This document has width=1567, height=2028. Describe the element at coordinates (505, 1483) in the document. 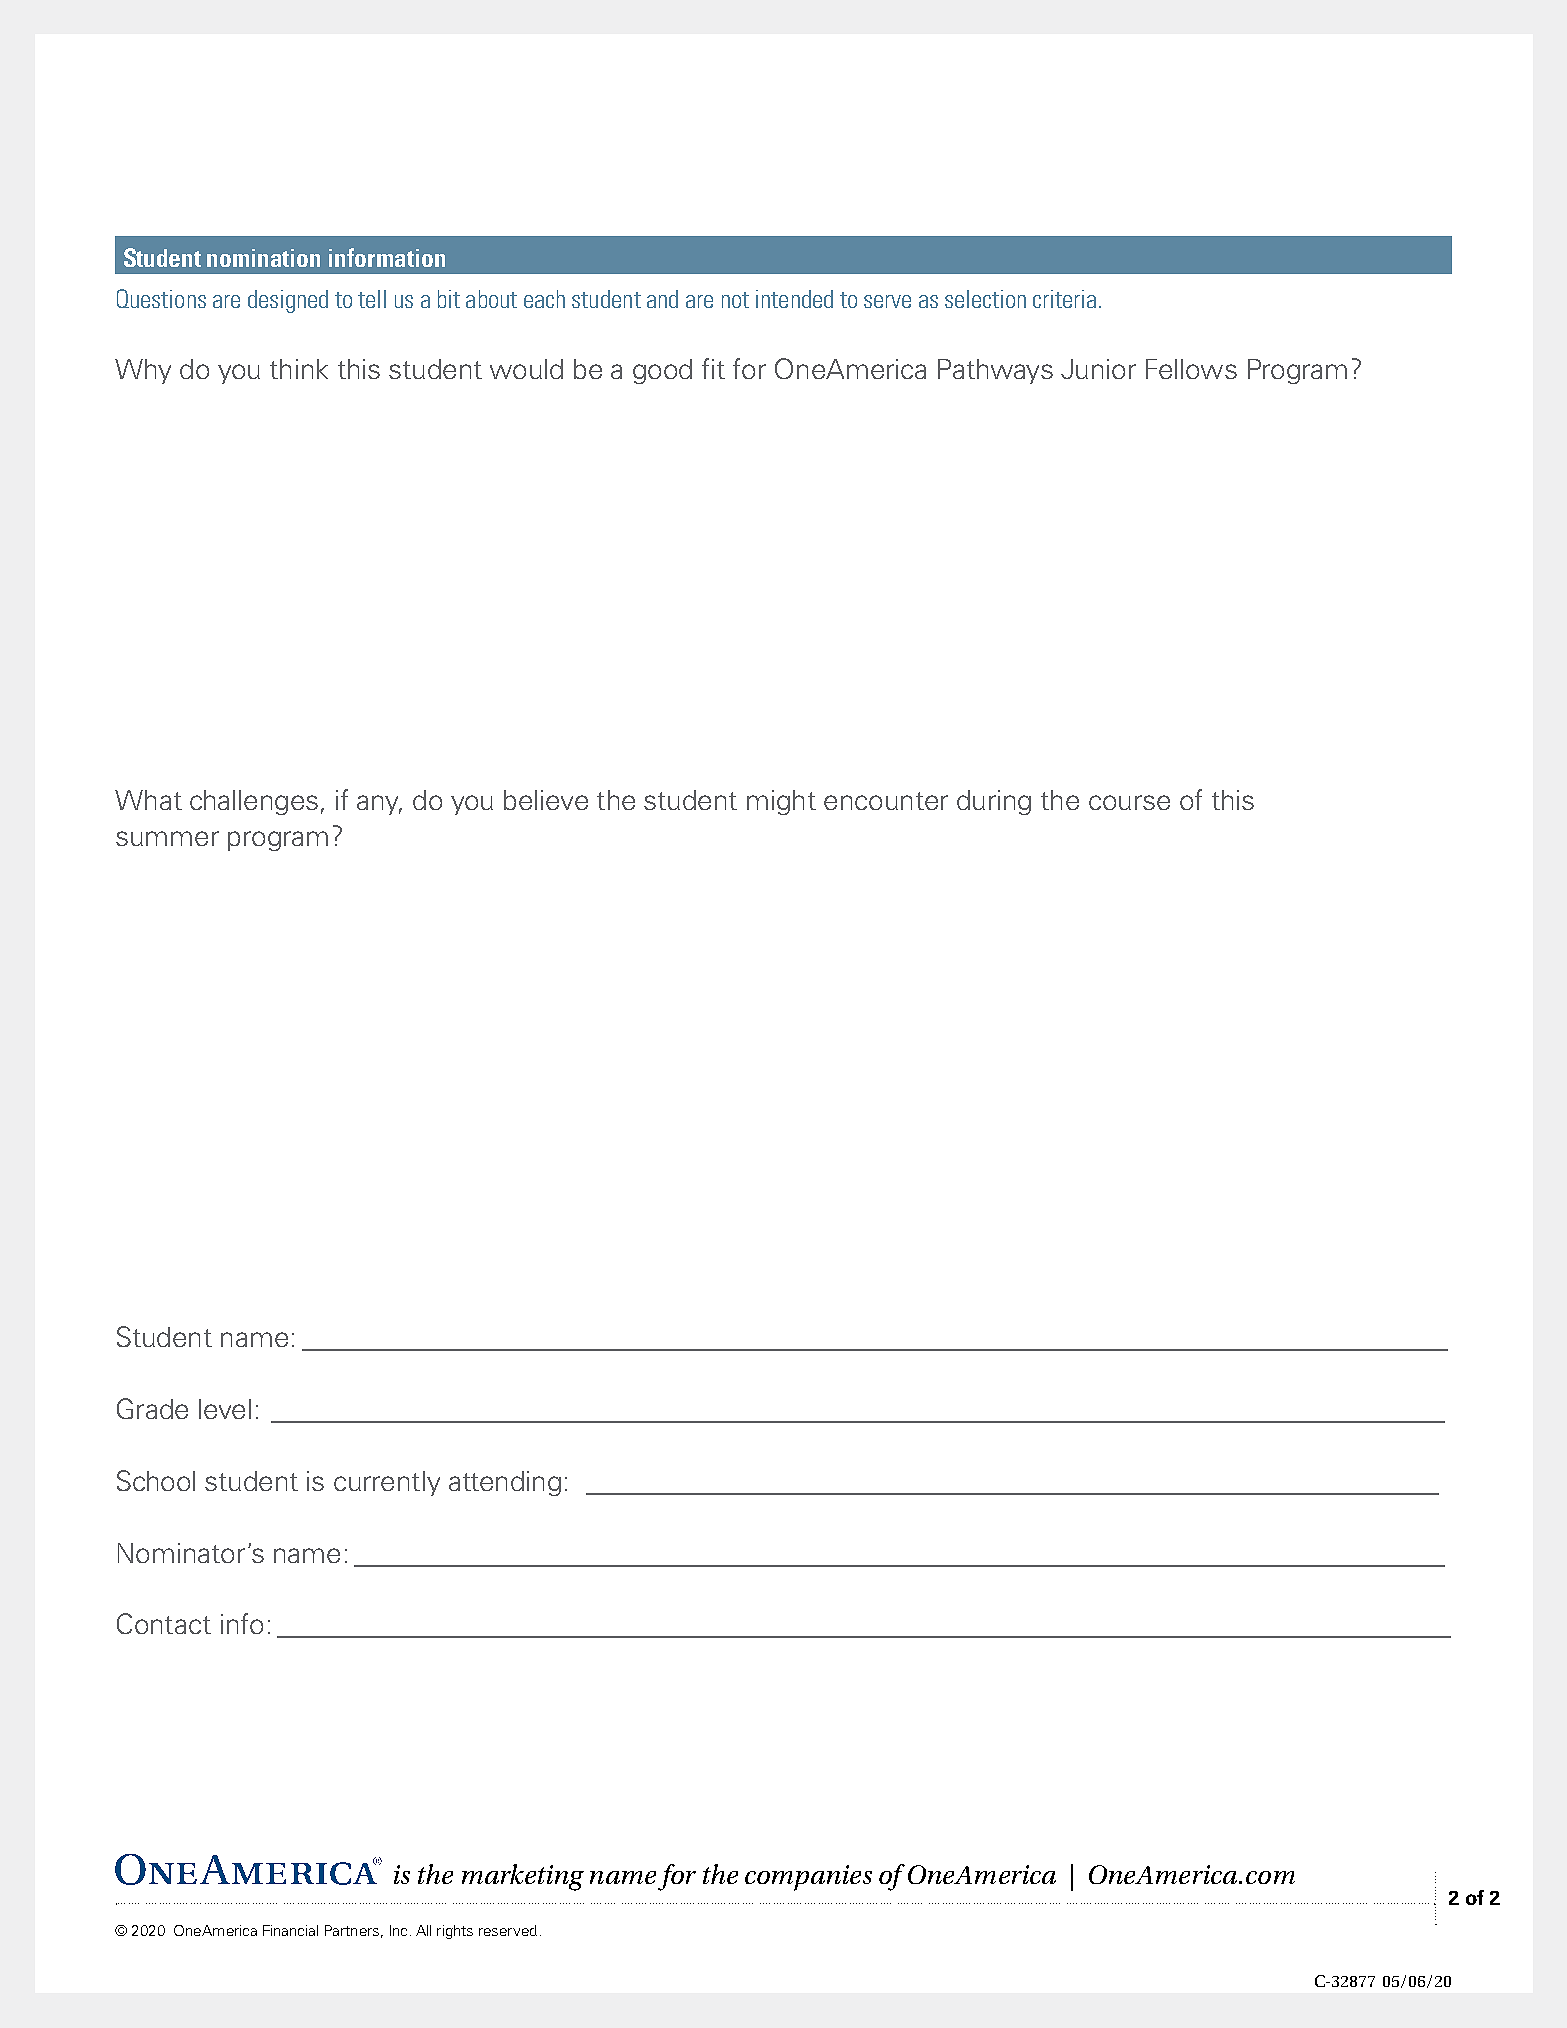

I see `attending` at that location.
